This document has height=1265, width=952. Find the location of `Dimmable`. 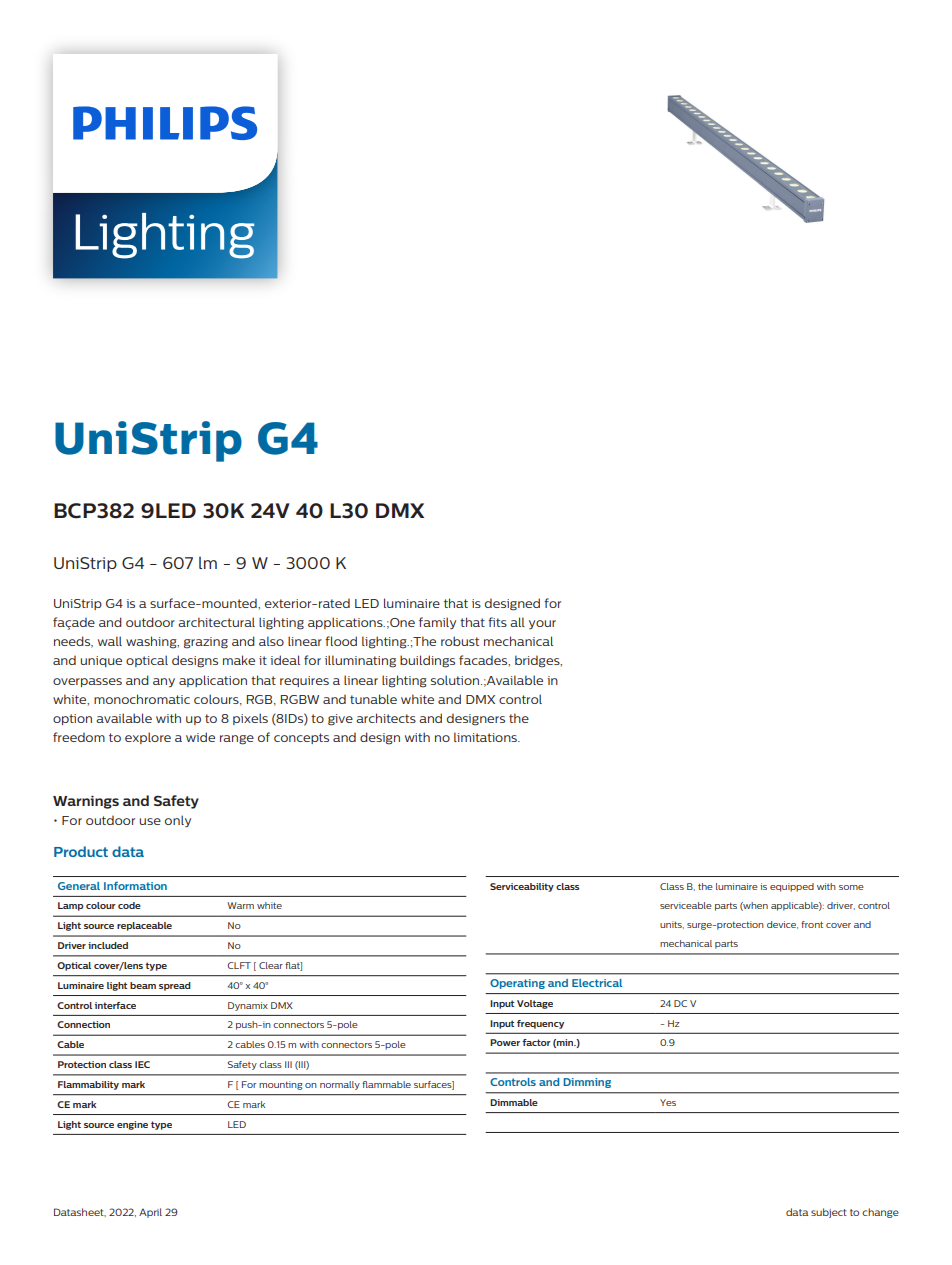

Dimmable is located at coordinates (514, 1102).
